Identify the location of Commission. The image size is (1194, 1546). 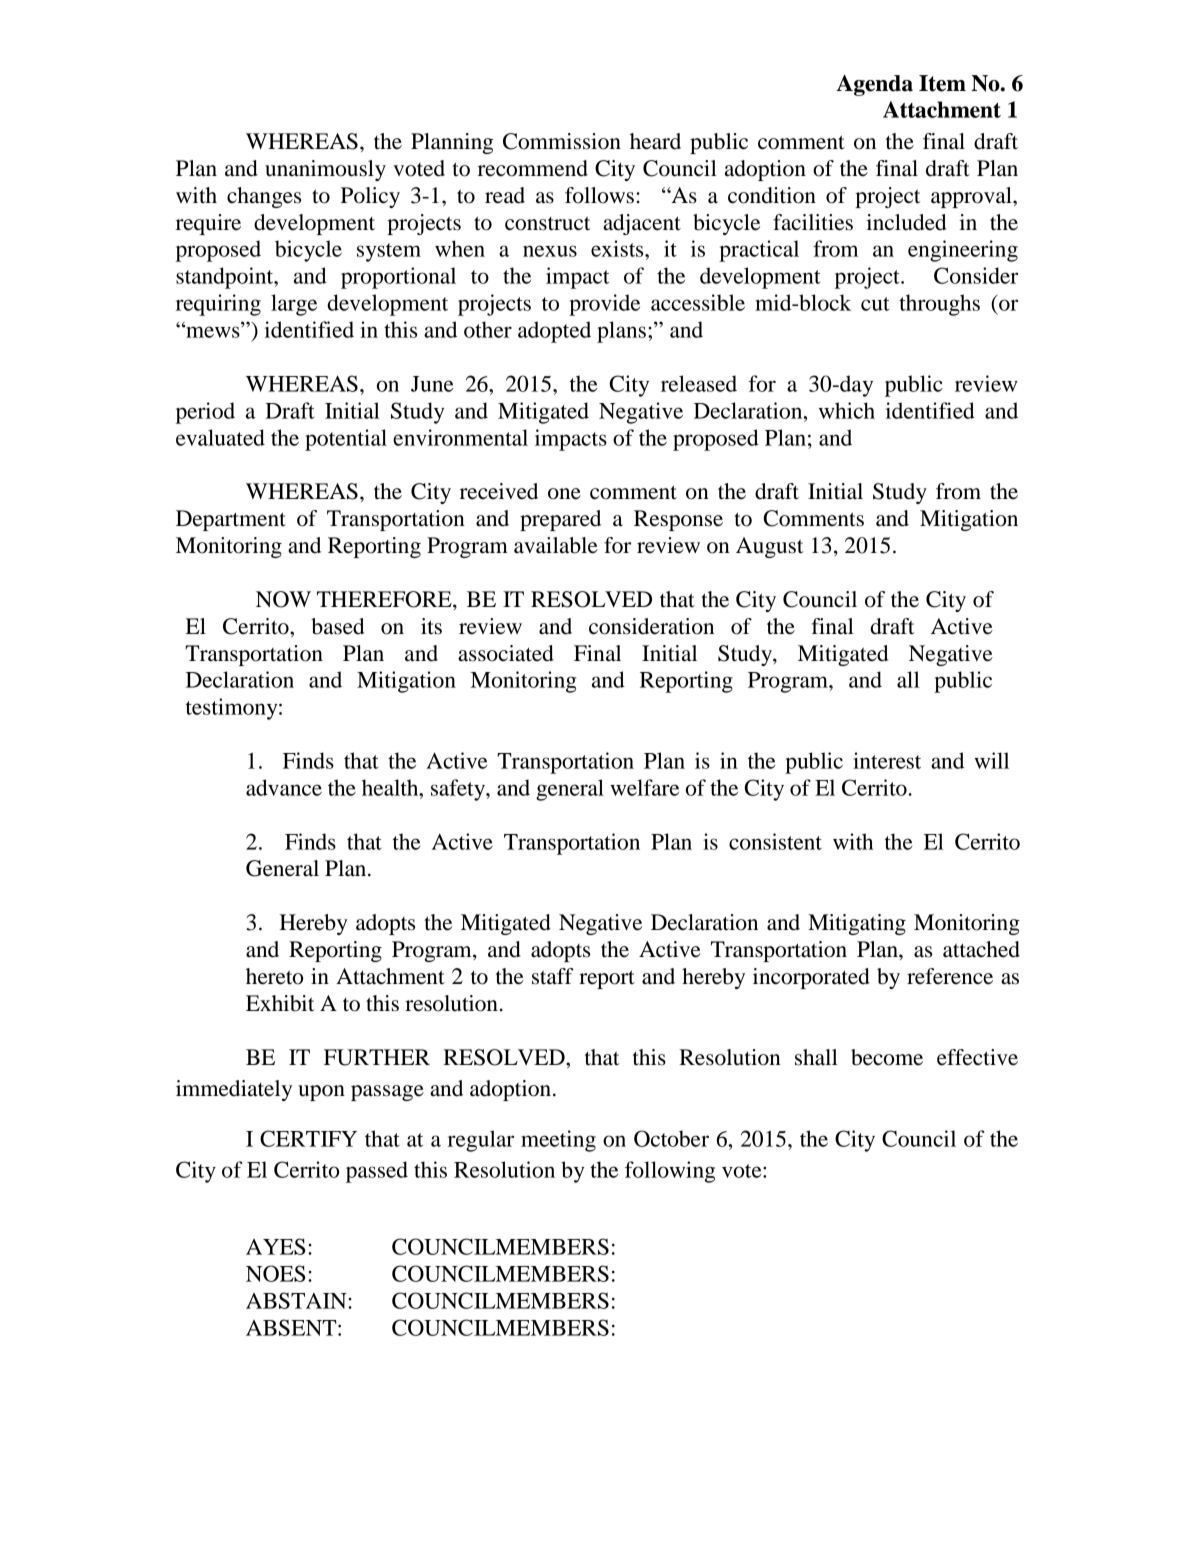
(562, 141).
